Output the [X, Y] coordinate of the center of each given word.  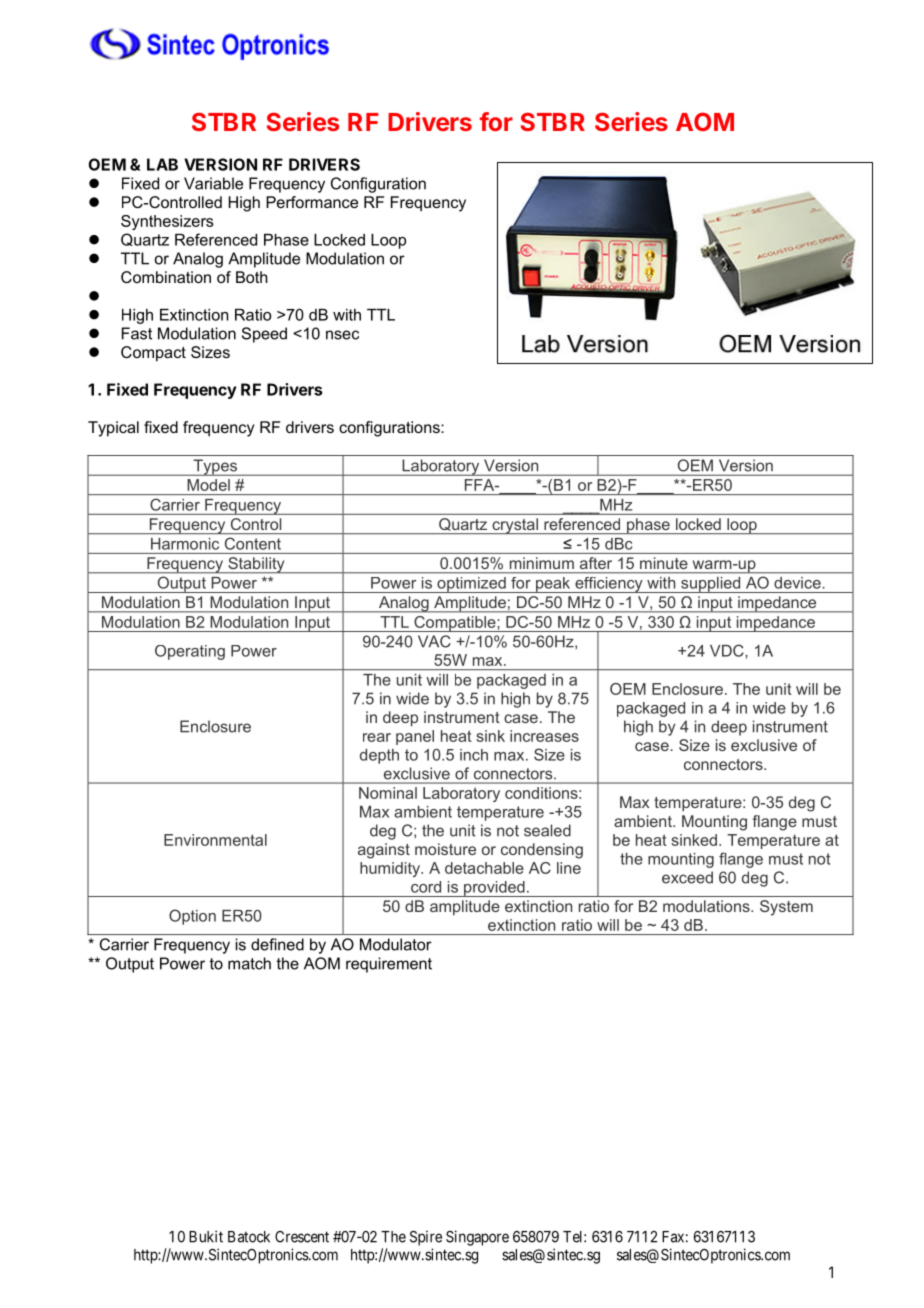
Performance [312, 202]
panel [415, 737]
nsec [342, 335]
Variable [213, 183]
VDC [728, 650]
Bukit [206, 1236]
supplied [711, 585]
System [786, 908]
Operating [190, 652]
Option [192, 917]
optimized [471, 585]
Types [215, 467]
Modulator [396, 944]
